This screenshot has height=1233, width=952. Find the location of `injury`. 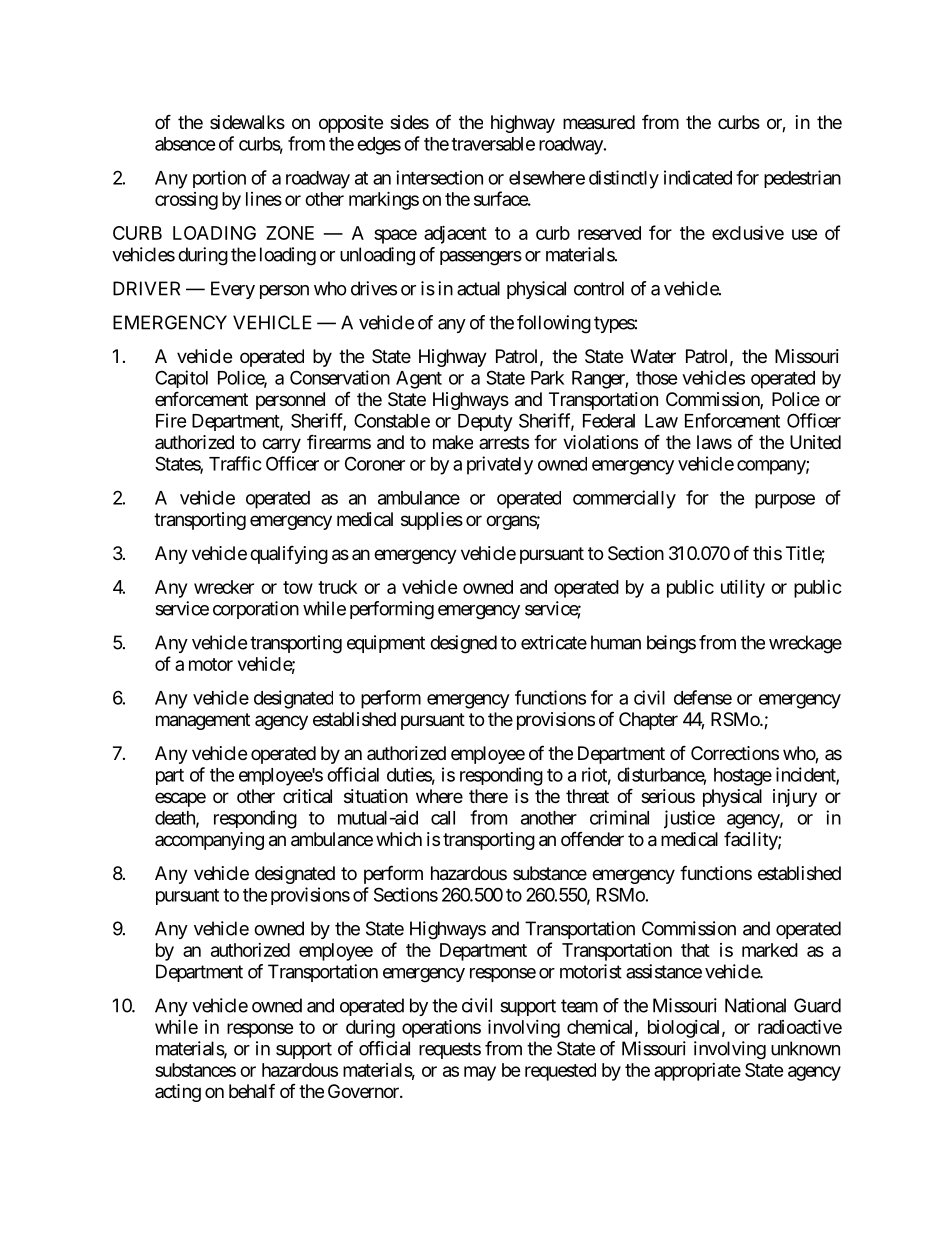

injury is located at coordinates (795, 798).
